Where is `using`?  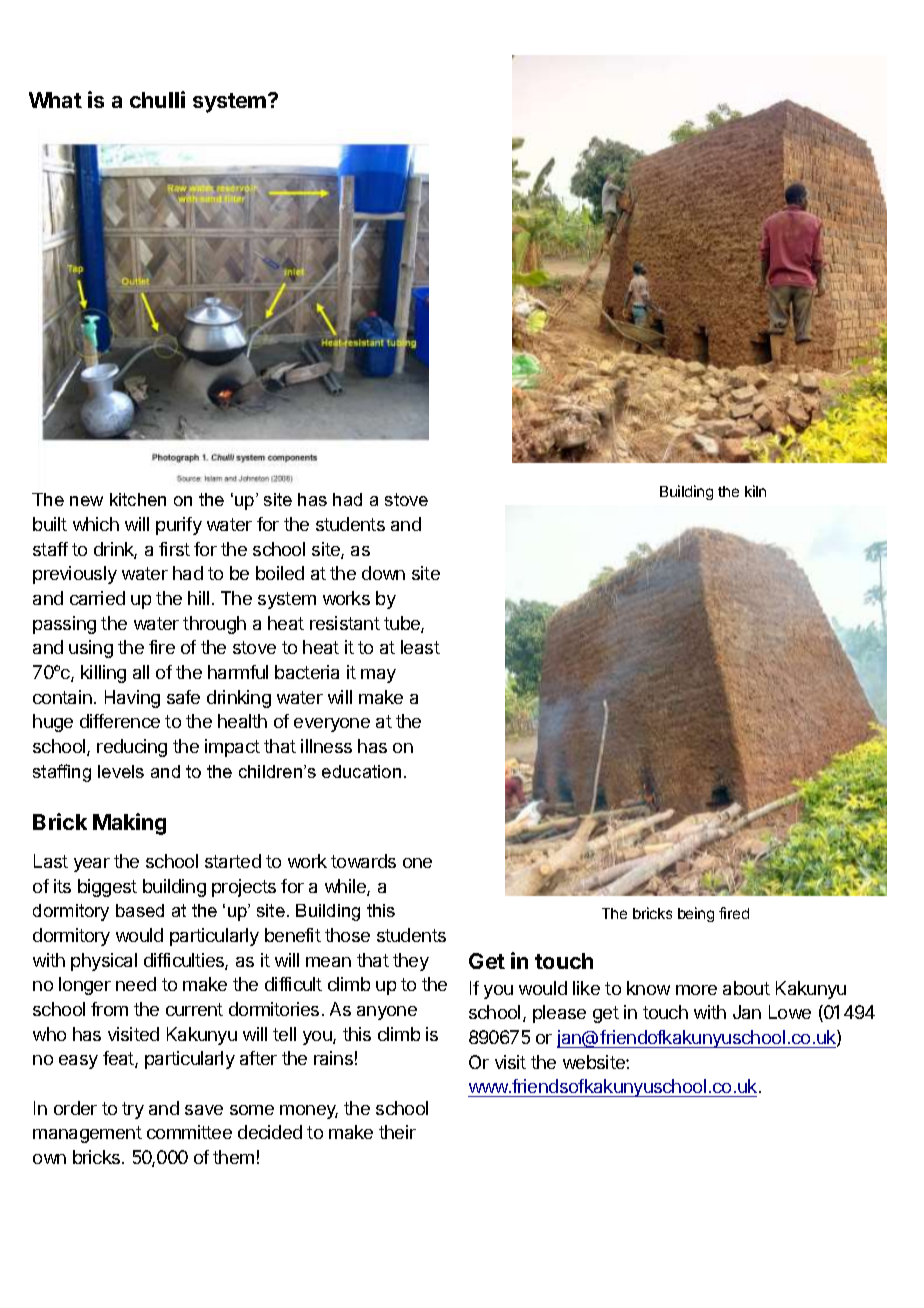
using is located at coordinates (91, 649).
